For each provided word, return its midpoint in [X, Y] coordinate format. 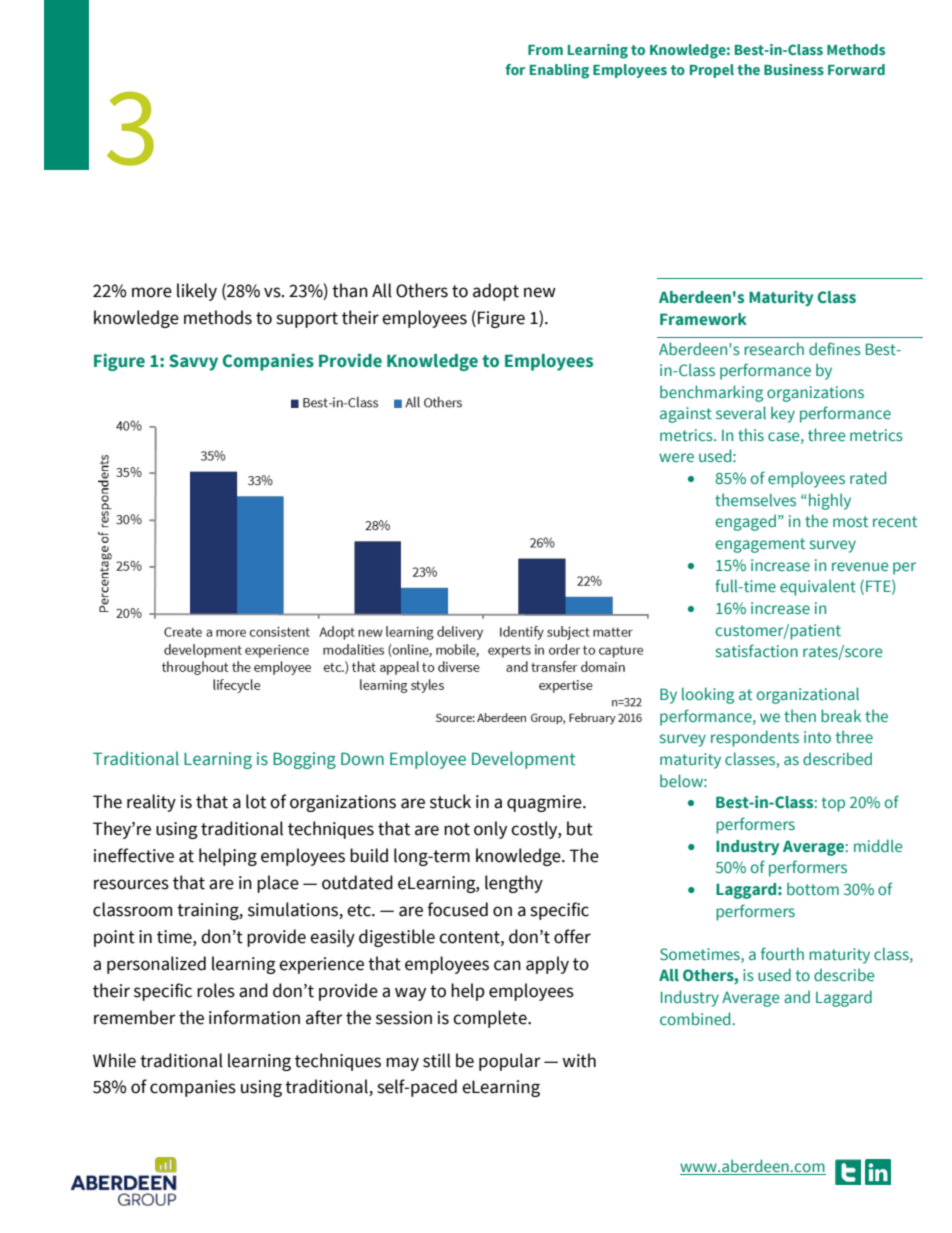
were [676, 457]
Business [794, 69]
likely [197, 292]
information [254, 1017]
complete [491, 1019]
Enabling [559, 71]
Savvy [193, 362]
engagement [760, 545]
